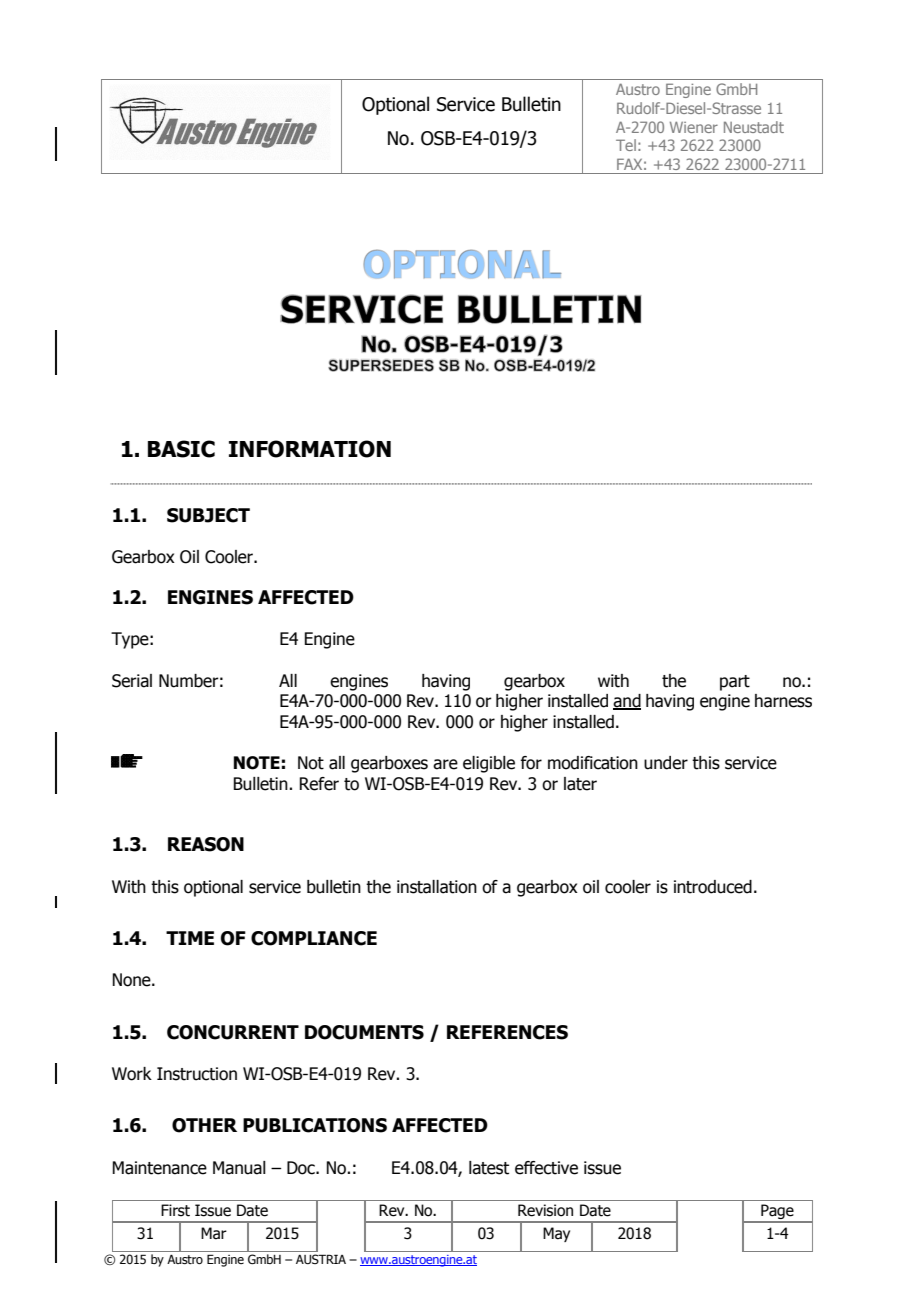 The height and width of the document is (1308, 924). I want to click on Tel, so click(626, 145).
